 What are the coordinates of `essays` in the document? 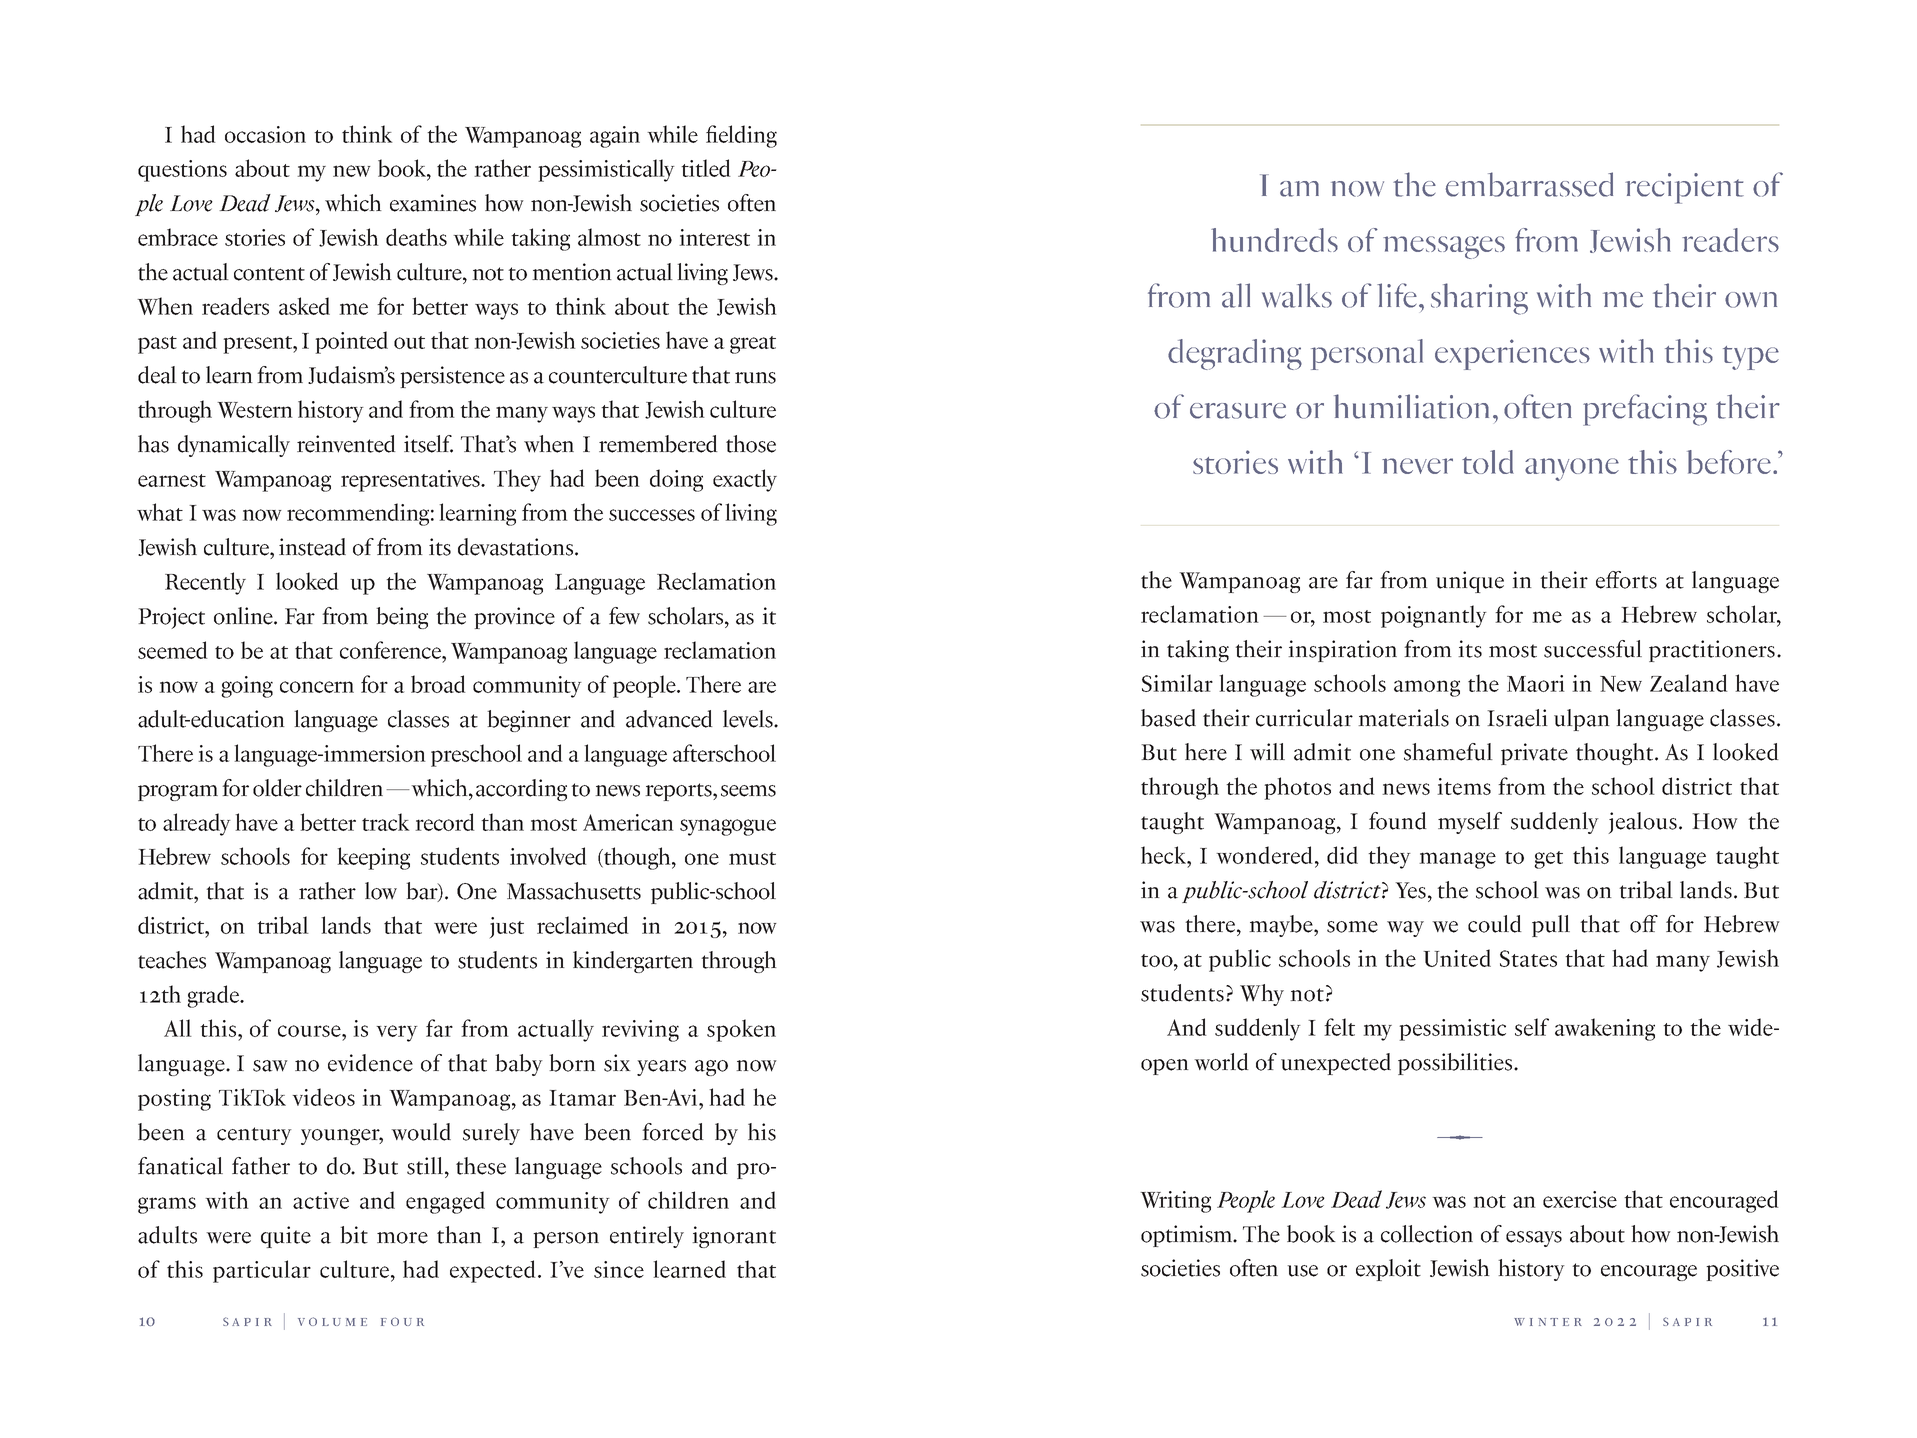 It's located at (1534, 1239).
